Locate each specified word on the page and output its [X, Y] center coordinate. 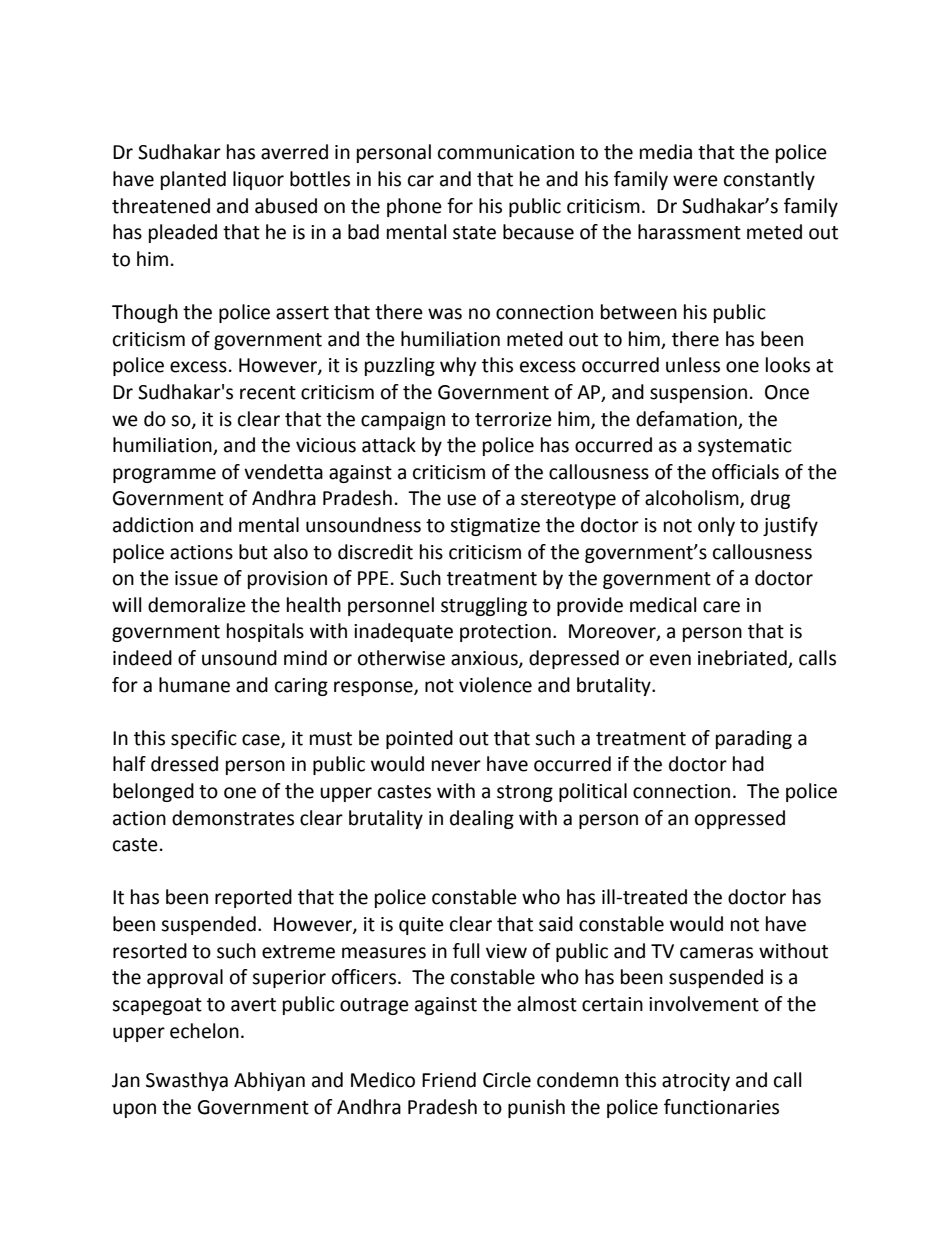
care [721, 607]
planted [193, 180]
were [695, 181]
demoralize [197, 605]
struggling [484, 606]
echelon [204, 1031]
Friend [449, 1080]
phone [414, 207]
